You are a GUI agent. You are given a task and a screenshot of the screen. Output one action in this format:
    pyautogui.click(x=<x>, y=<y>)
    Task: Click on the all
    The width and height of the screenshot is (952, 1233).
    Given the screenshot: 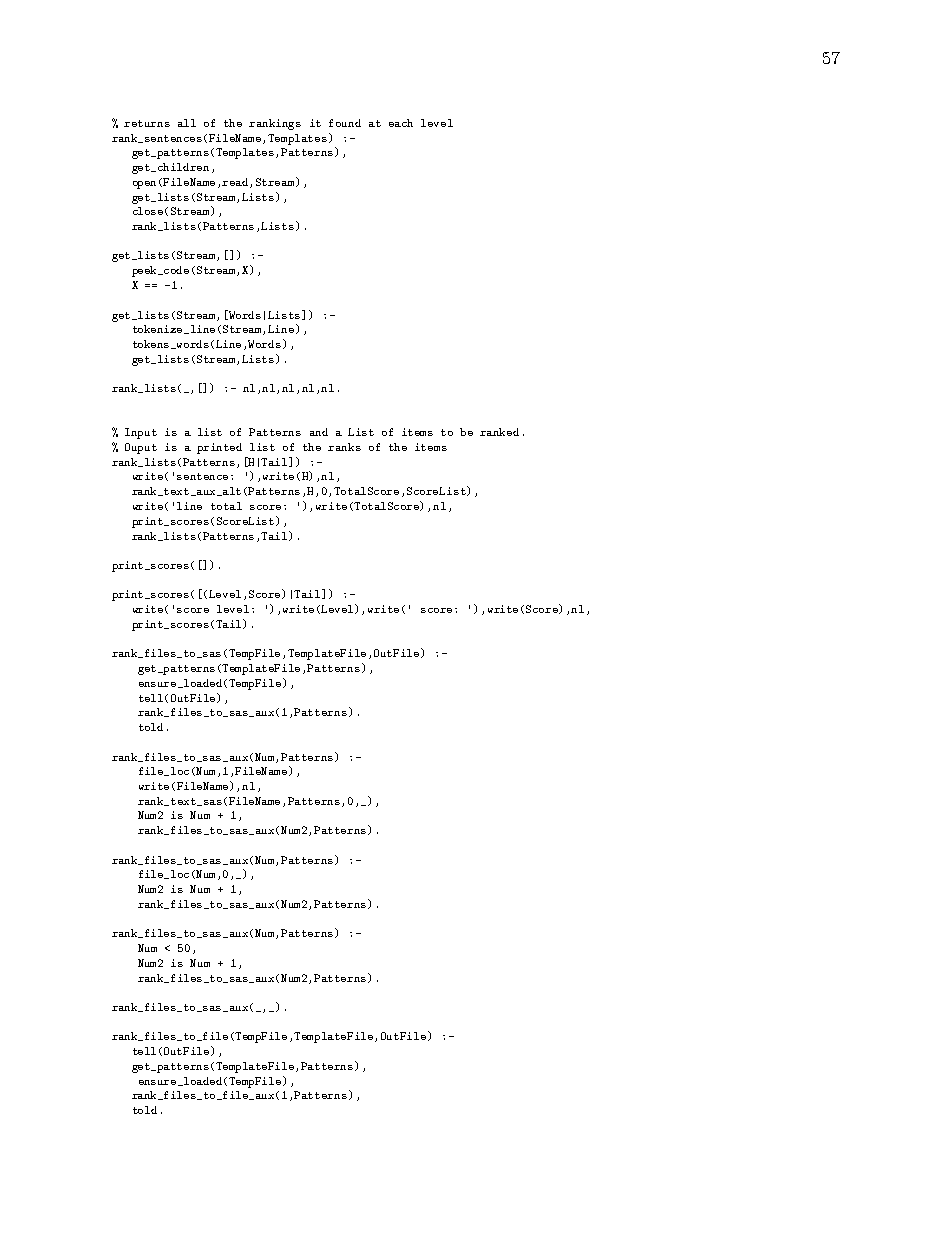 What is the action you would take?
    pyautogui.click(x=187, y=123)
